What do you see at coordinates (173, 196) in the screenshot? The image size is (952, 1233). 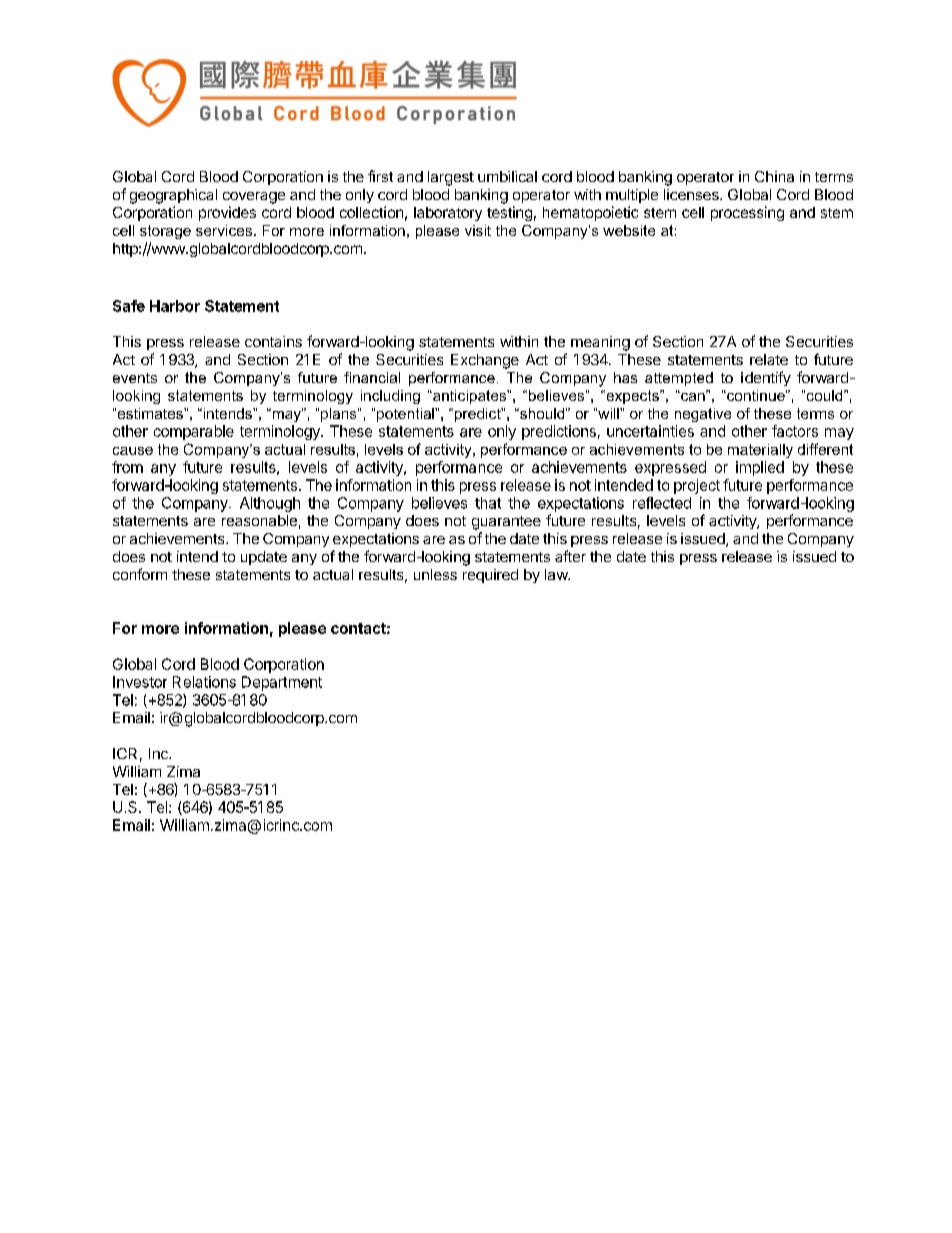 I see `geographical` at bounding box center [173, 196].
